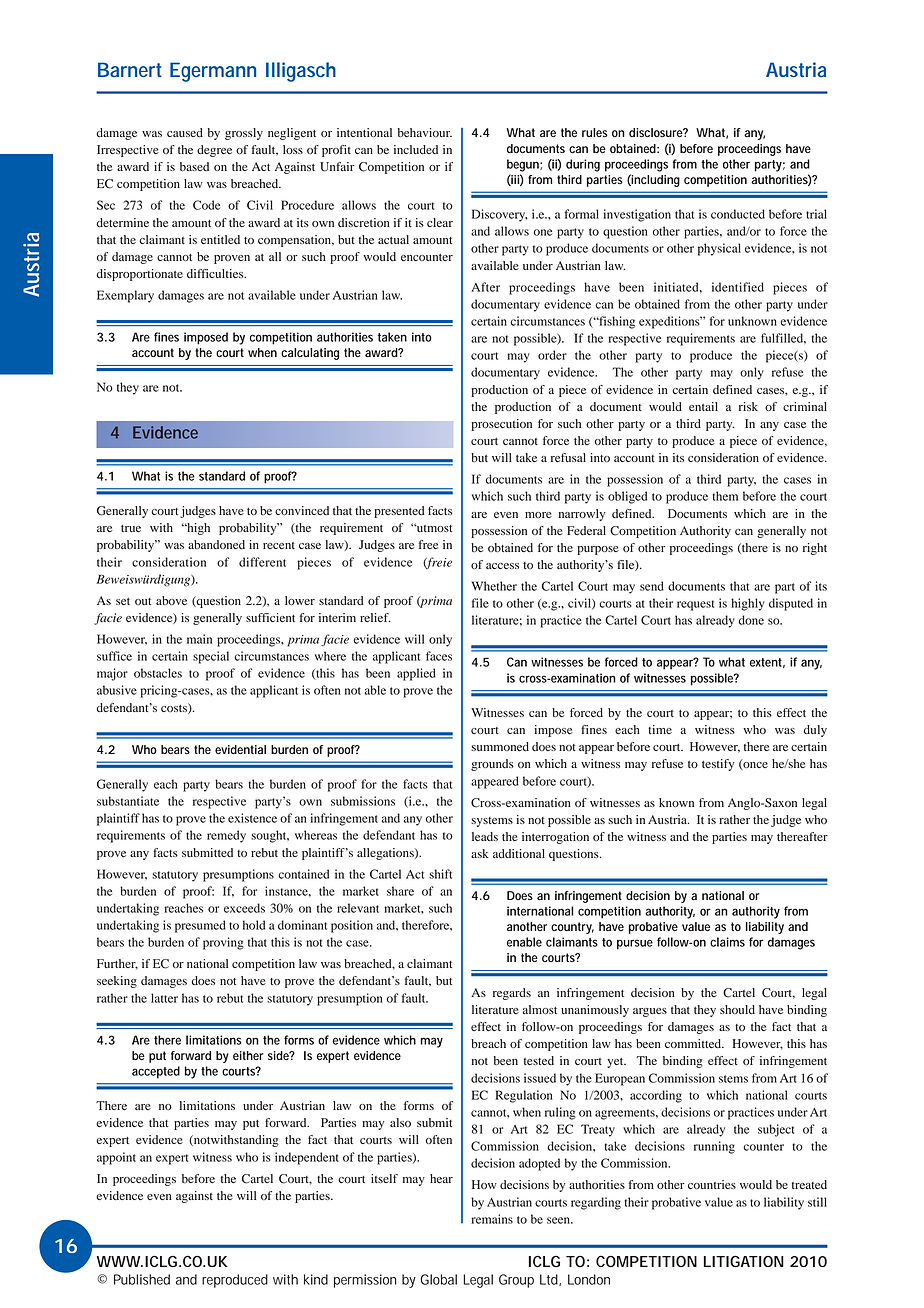  I want to click on Global, so click(438, 1279).
